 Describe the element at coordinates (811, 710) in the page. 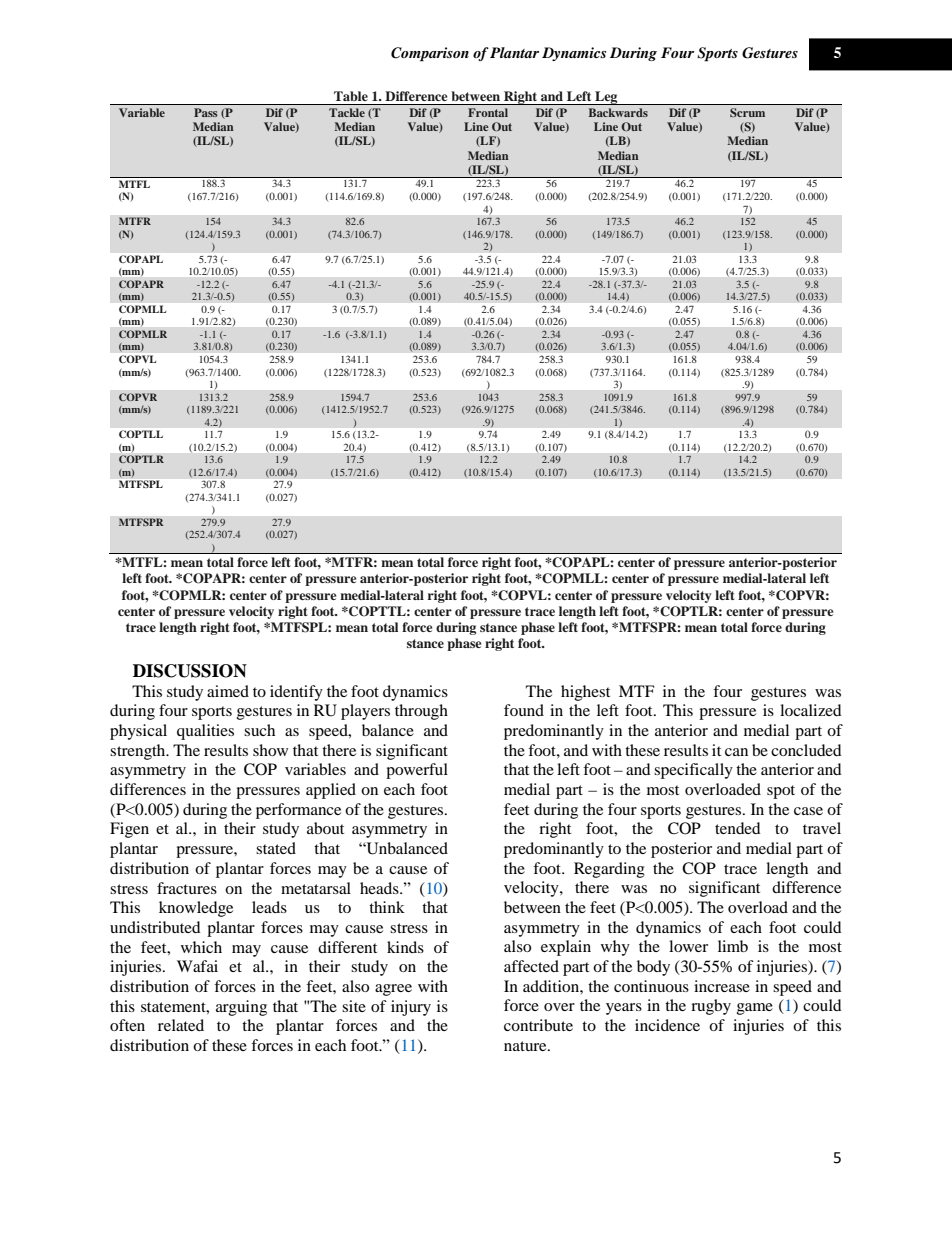

I see `localized` at that location.
